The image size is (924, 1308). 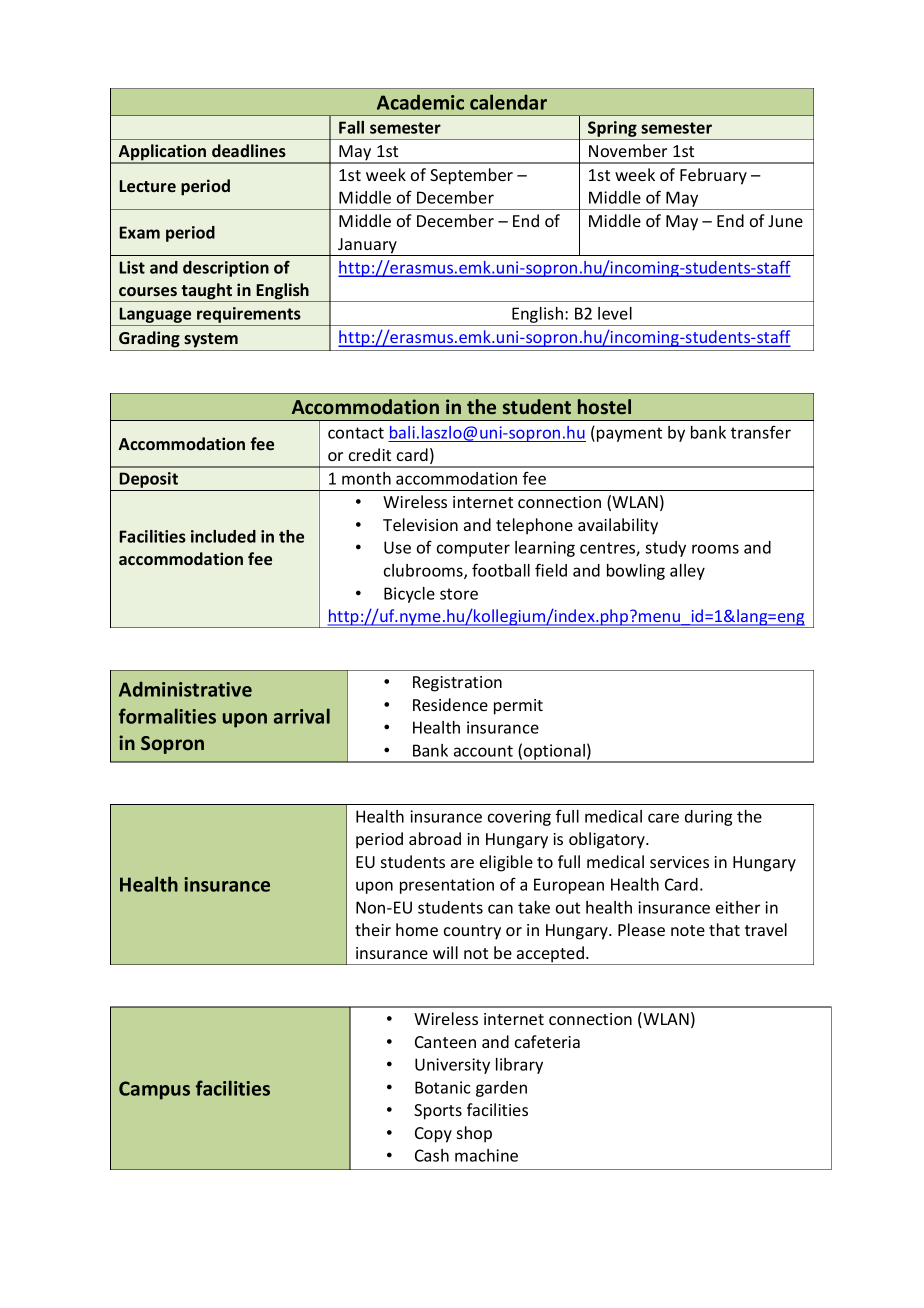 I want to click on Administrative, so click(x=185, y=689).
